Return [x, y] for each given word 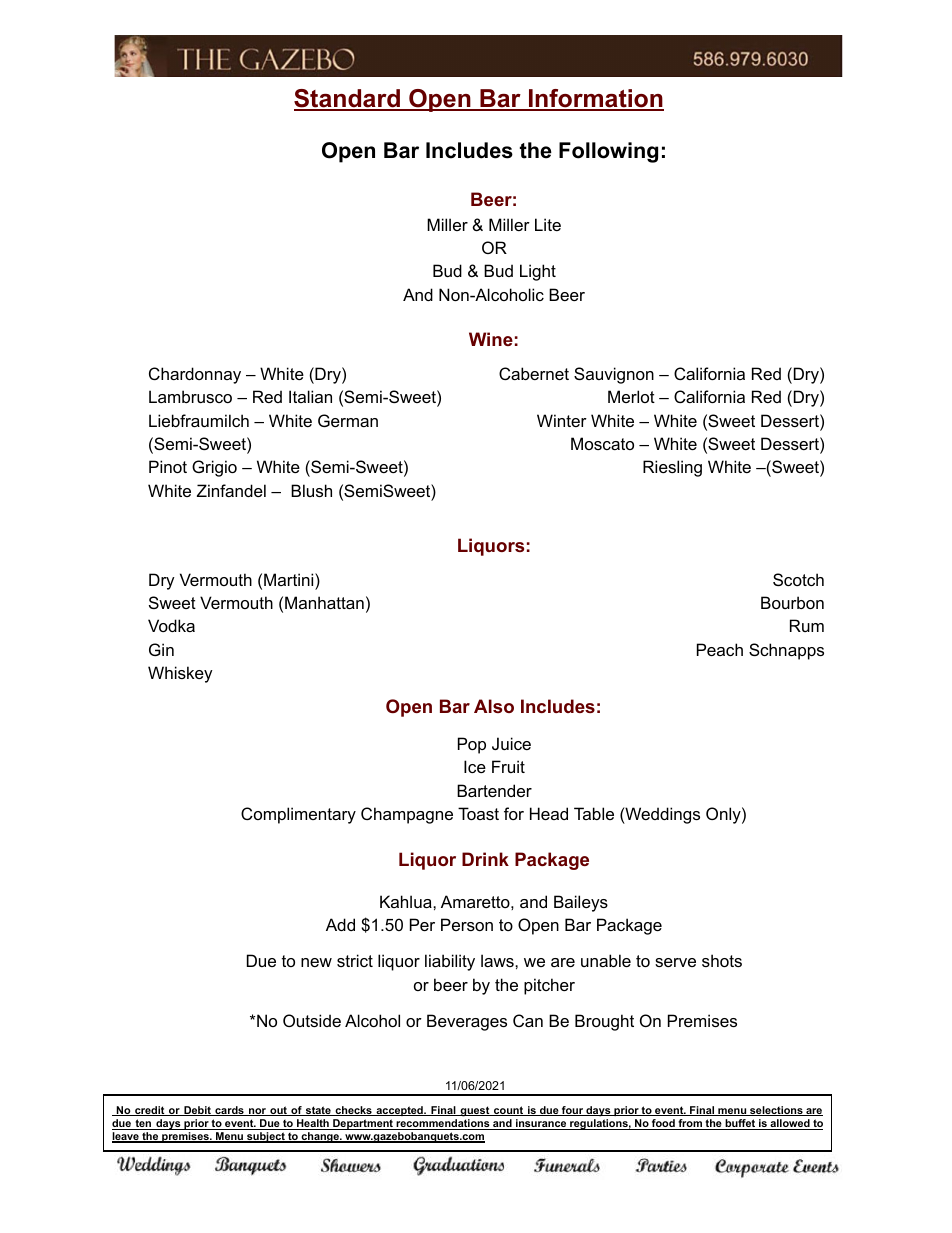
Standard [348, 100]
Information [595, 99]
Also [494, 706]
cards [229, 1111]
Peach [720, 649]
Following [608, 152]
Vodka [171, 625]
